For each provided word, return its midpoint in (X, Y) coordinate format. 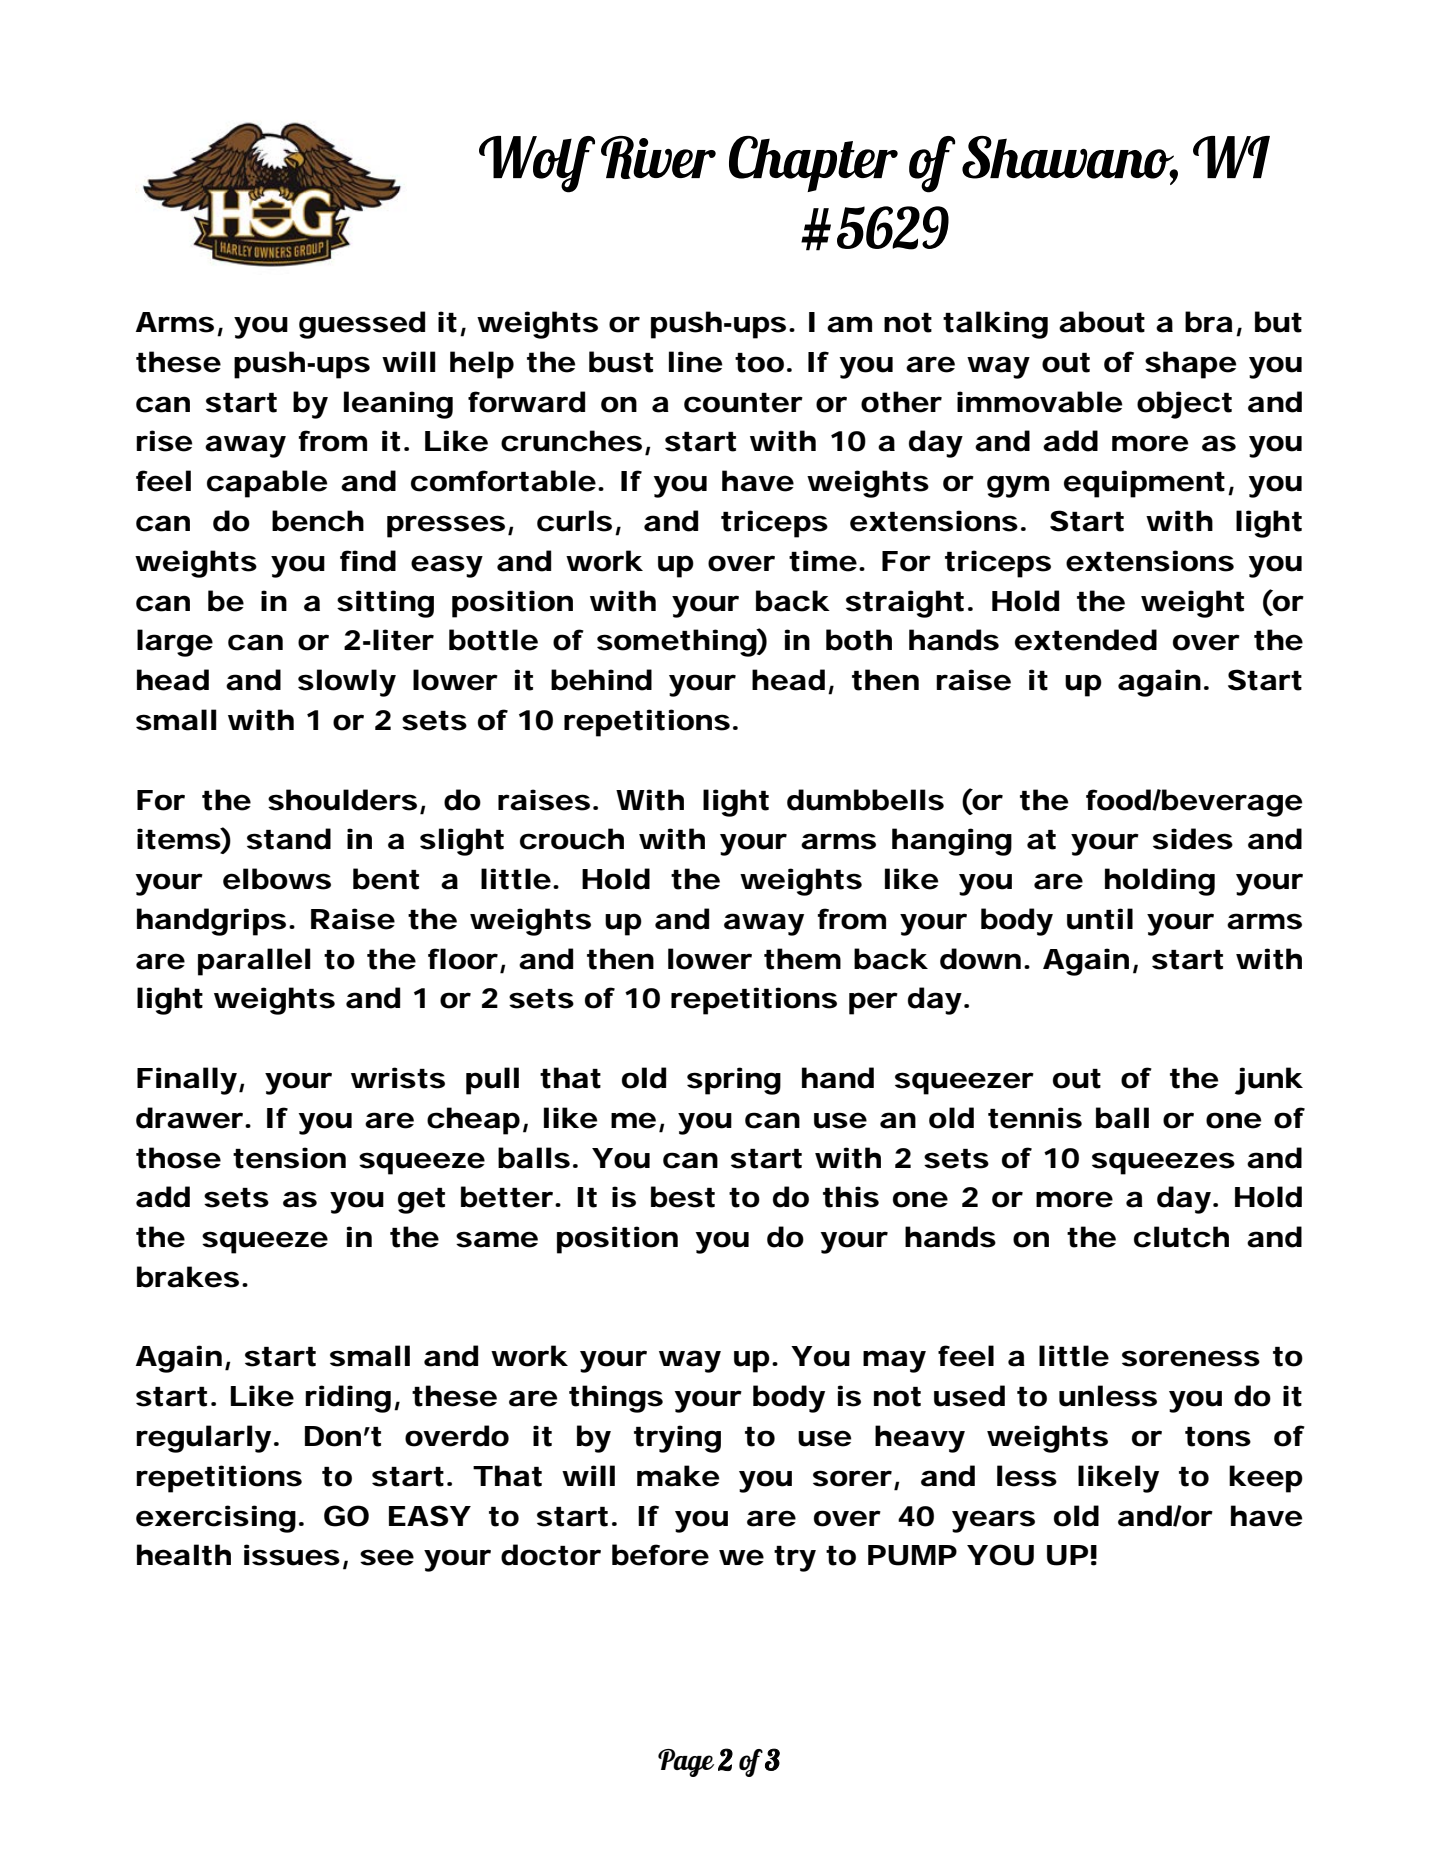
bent (386, 879)
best (683, 1197)
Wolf (537, 164)
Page (686, 1763)
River (658, 157)
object (1184, 405)
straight (905, 604)
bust (621, 362)
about (1102, 322)
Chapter (813, 164)
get (421, 1201)
